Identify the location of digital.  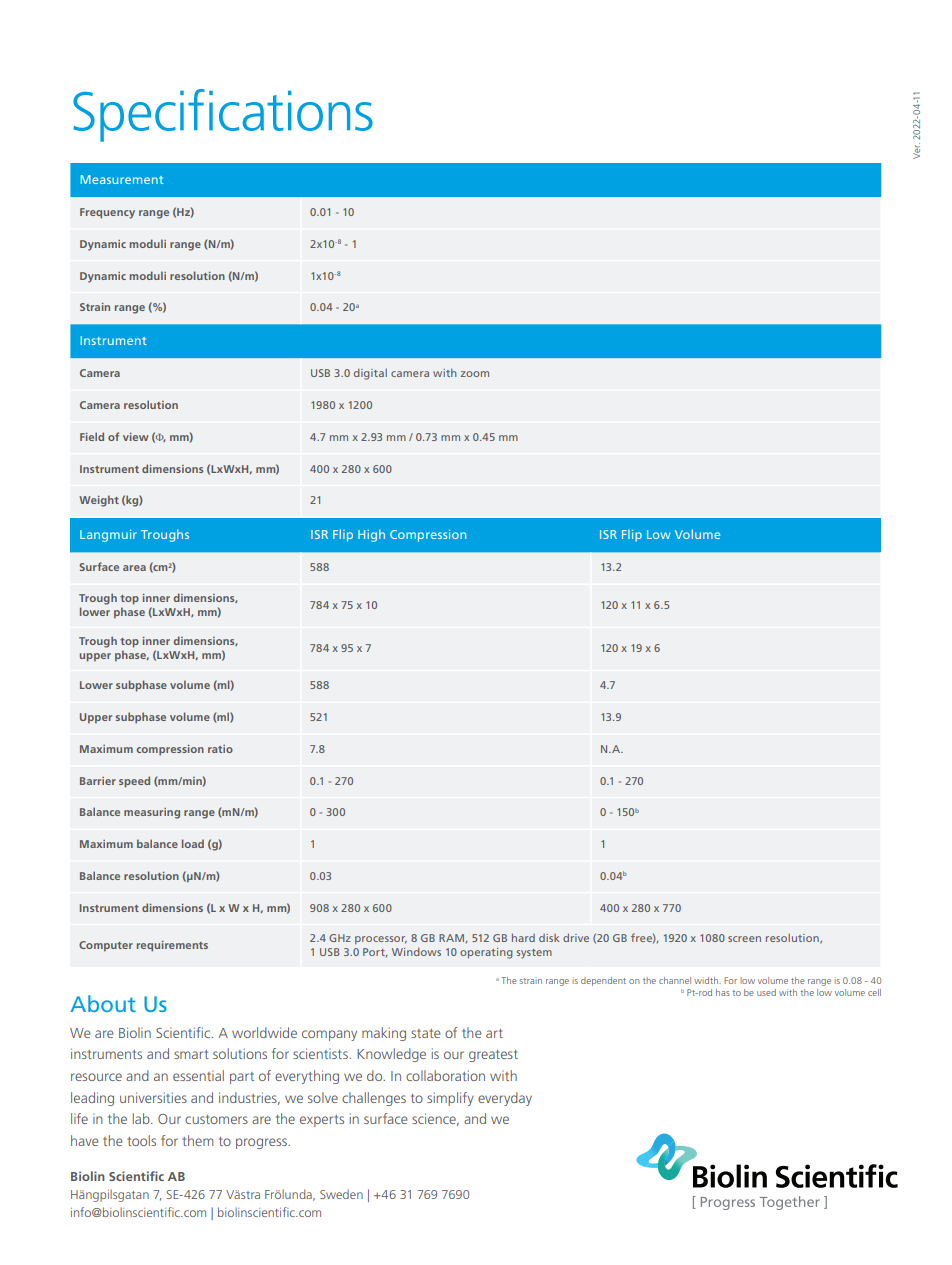
(370, 374).
